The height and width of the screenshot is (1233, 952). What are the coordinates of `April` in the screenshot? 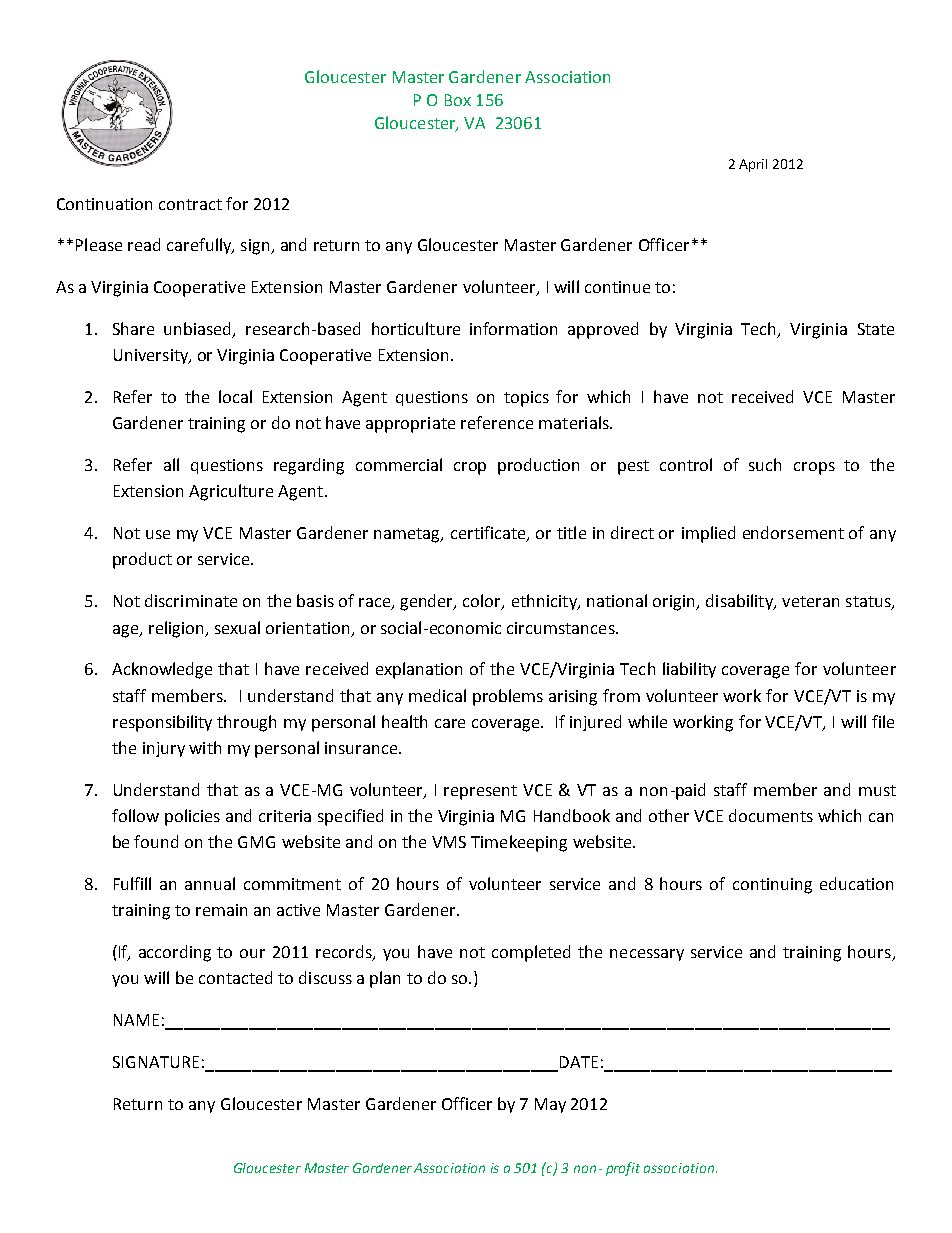 It's located at (753, 165).
